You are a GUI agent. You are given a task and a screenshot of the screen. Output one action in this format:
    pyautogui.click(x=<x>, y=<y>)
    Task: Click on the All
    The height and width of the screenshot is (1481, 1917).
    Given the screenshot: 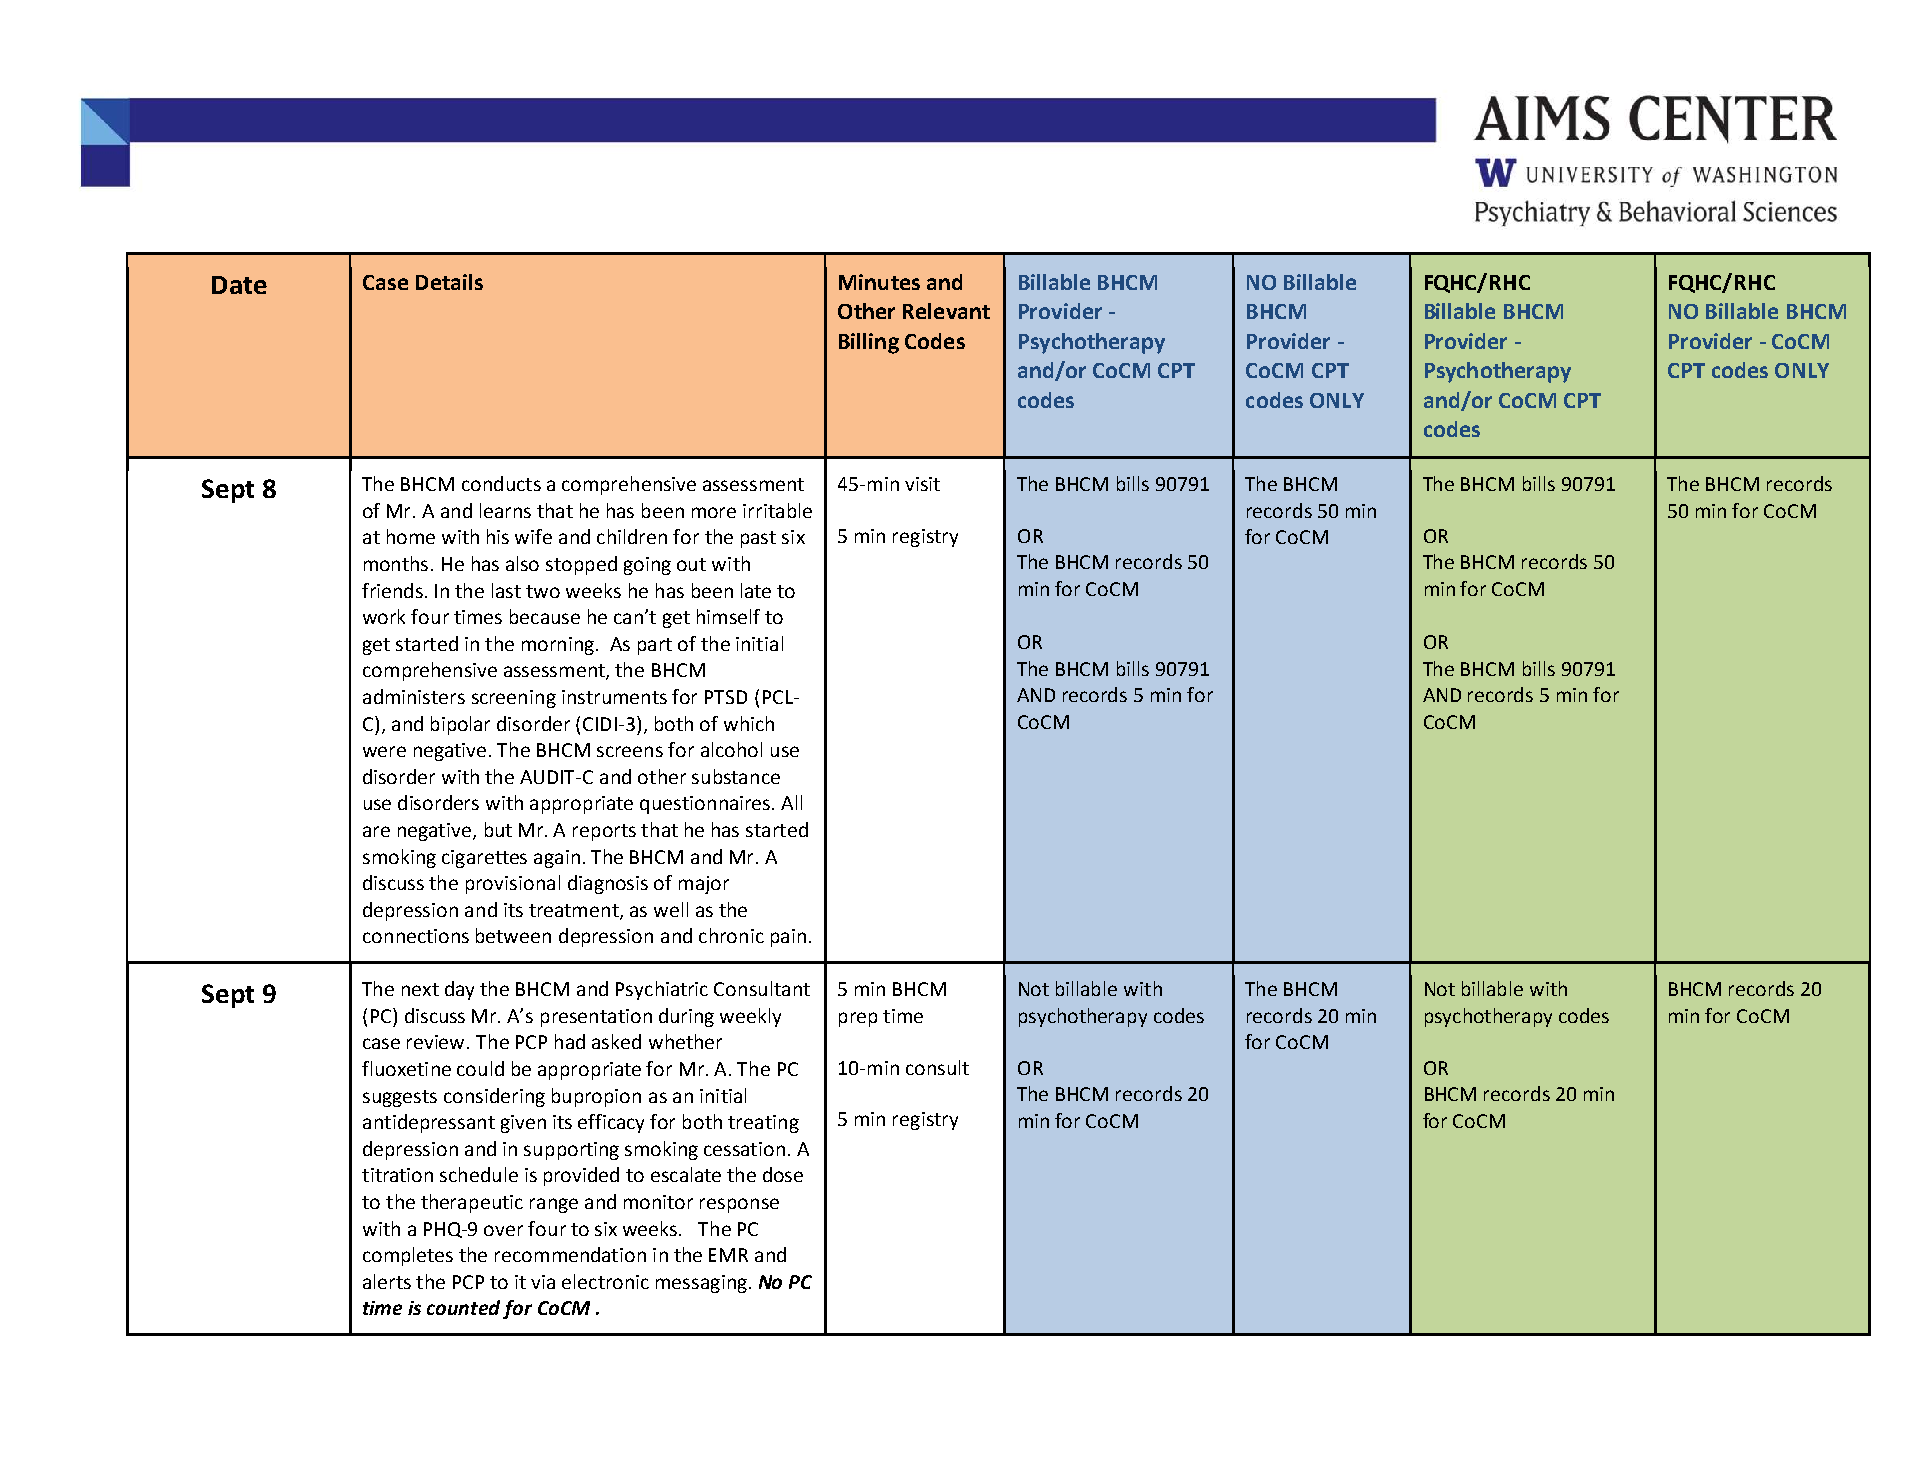 What is the action you would take?
    pyautogui.click(x=791, y=802)
